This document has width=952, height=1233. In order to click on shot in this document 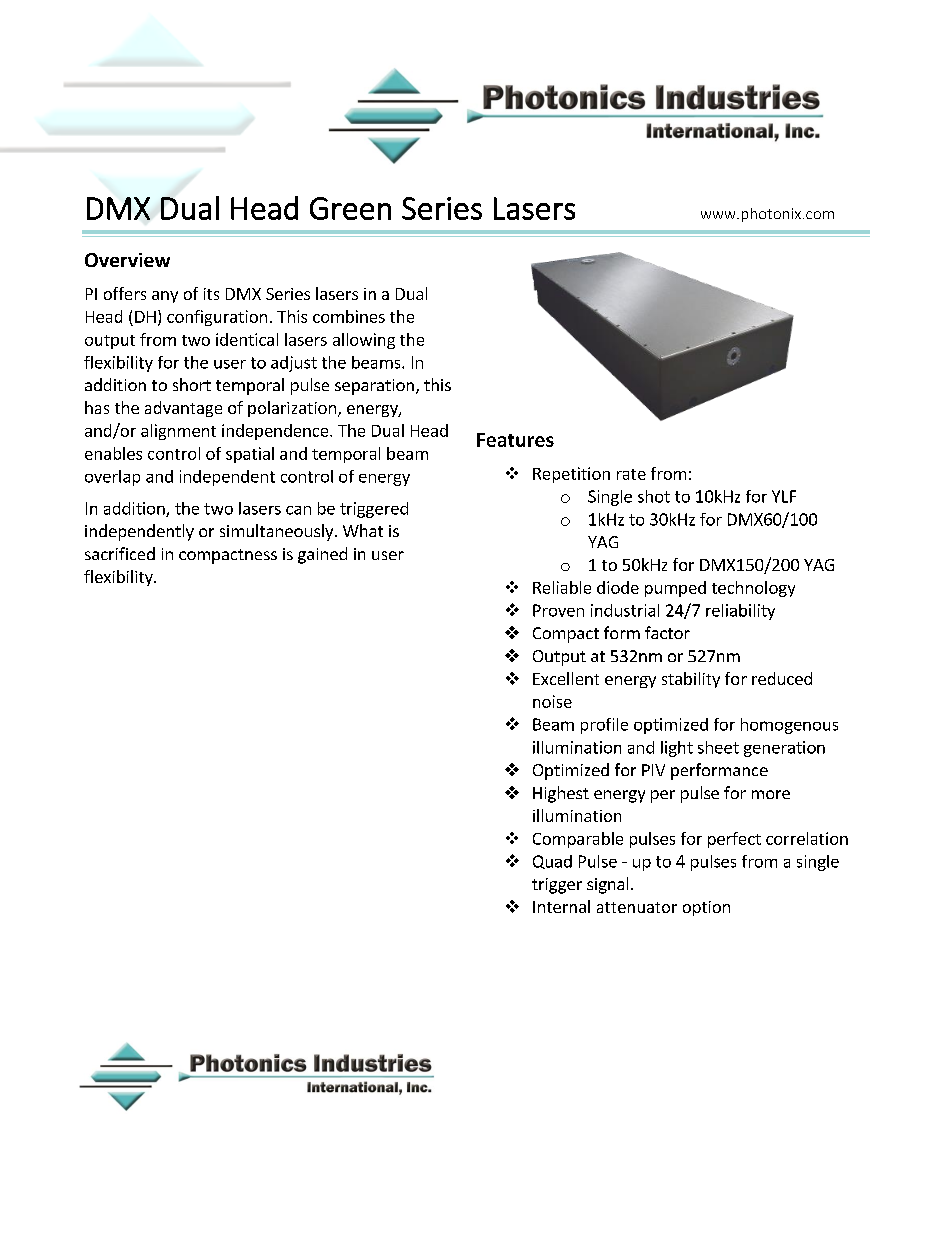, I will do `click(654, 496)`.
